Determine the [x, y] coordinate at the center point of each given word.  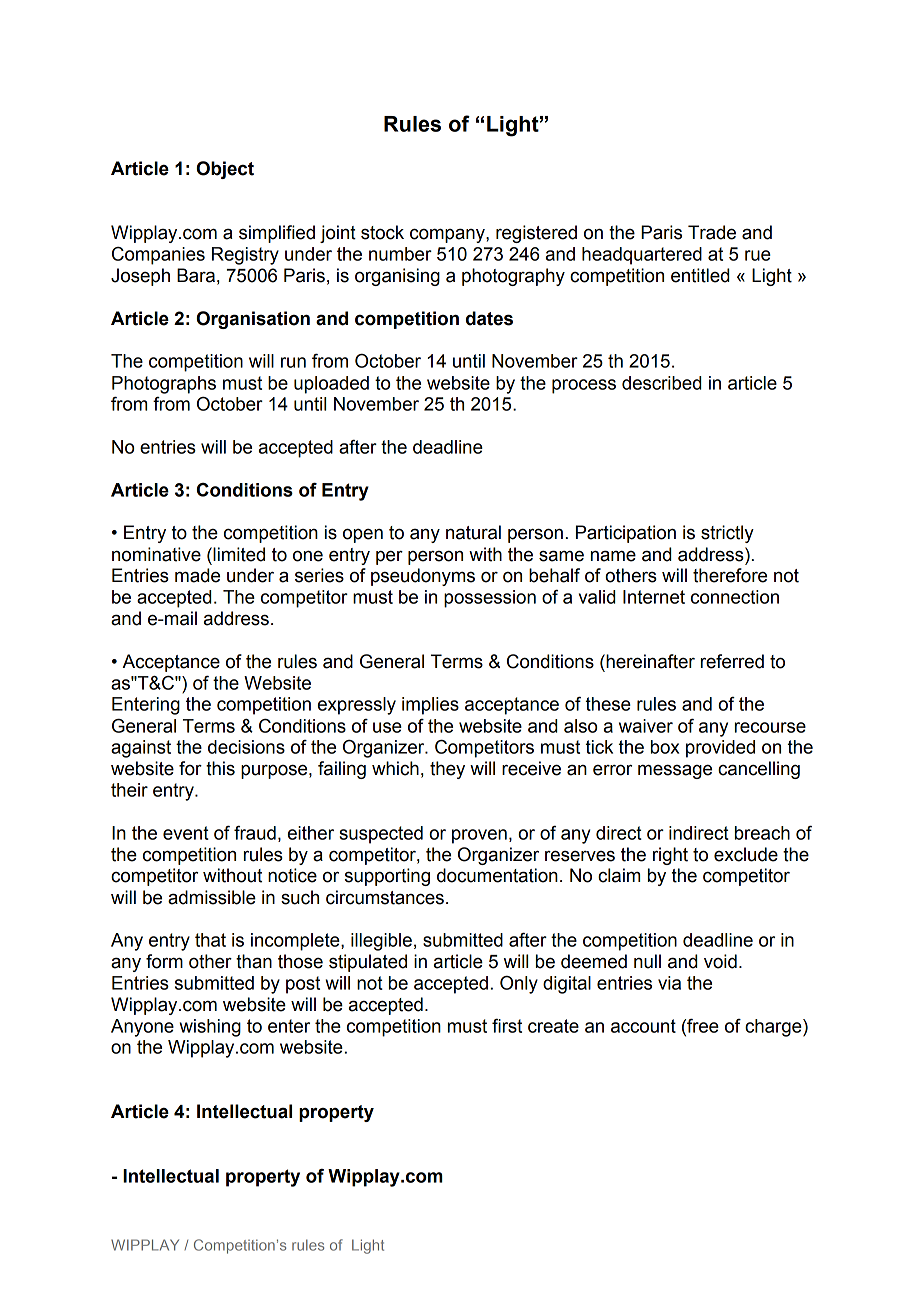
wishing [210, 1028]
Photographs [164, 385]
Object [225, 170]
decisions [246, 747]
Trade [712, 232]
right [670, 856]
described [662, 383]
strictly [727, 534]
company [448, 235]
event [186, 833]
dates [489, 318]
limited [238, 554]
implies [430, 706]
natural [473, 532]
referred [732, 661]
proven [479, 836]
